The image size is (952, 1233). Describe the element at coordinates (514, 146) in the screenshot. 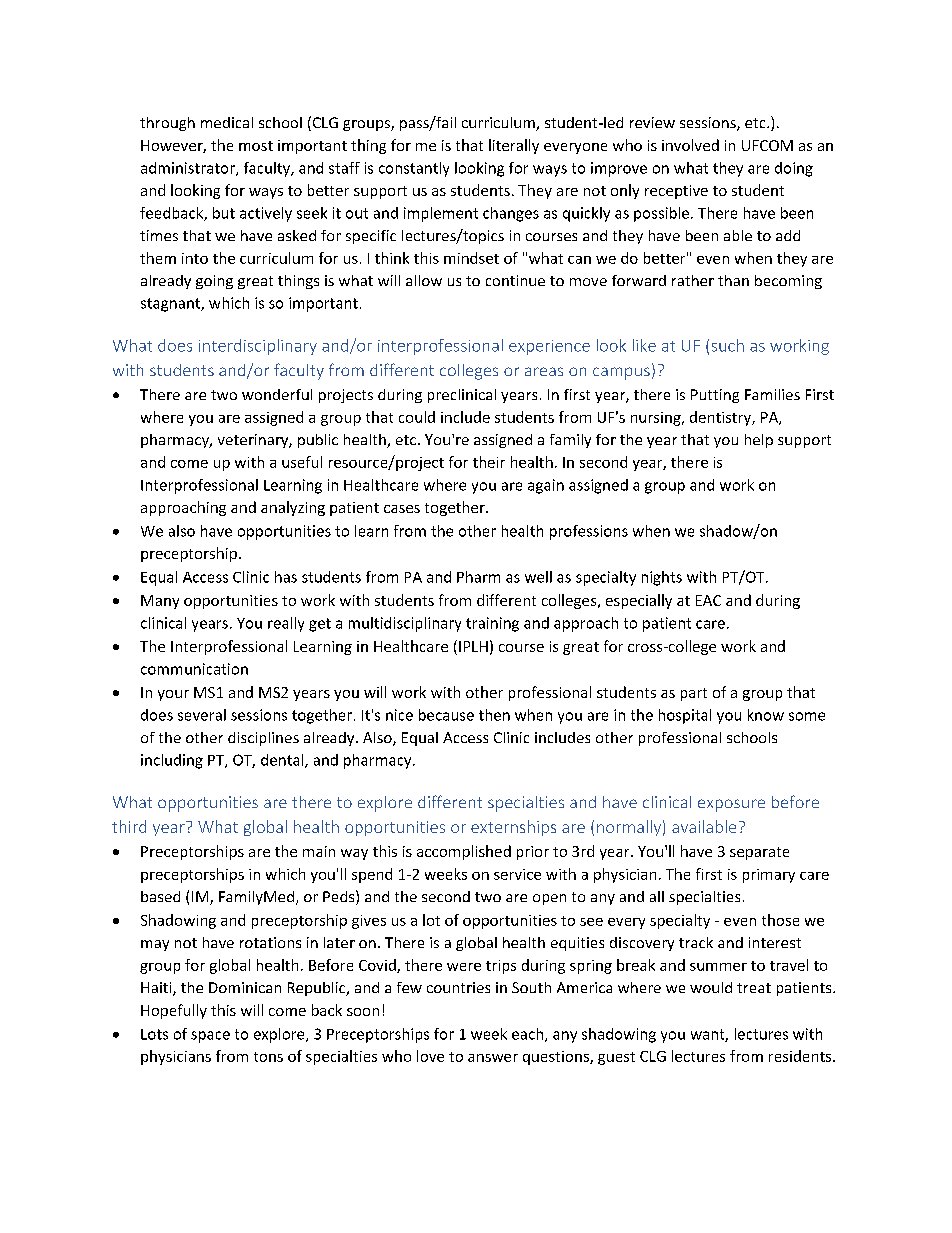

I see `literally` at that location.
